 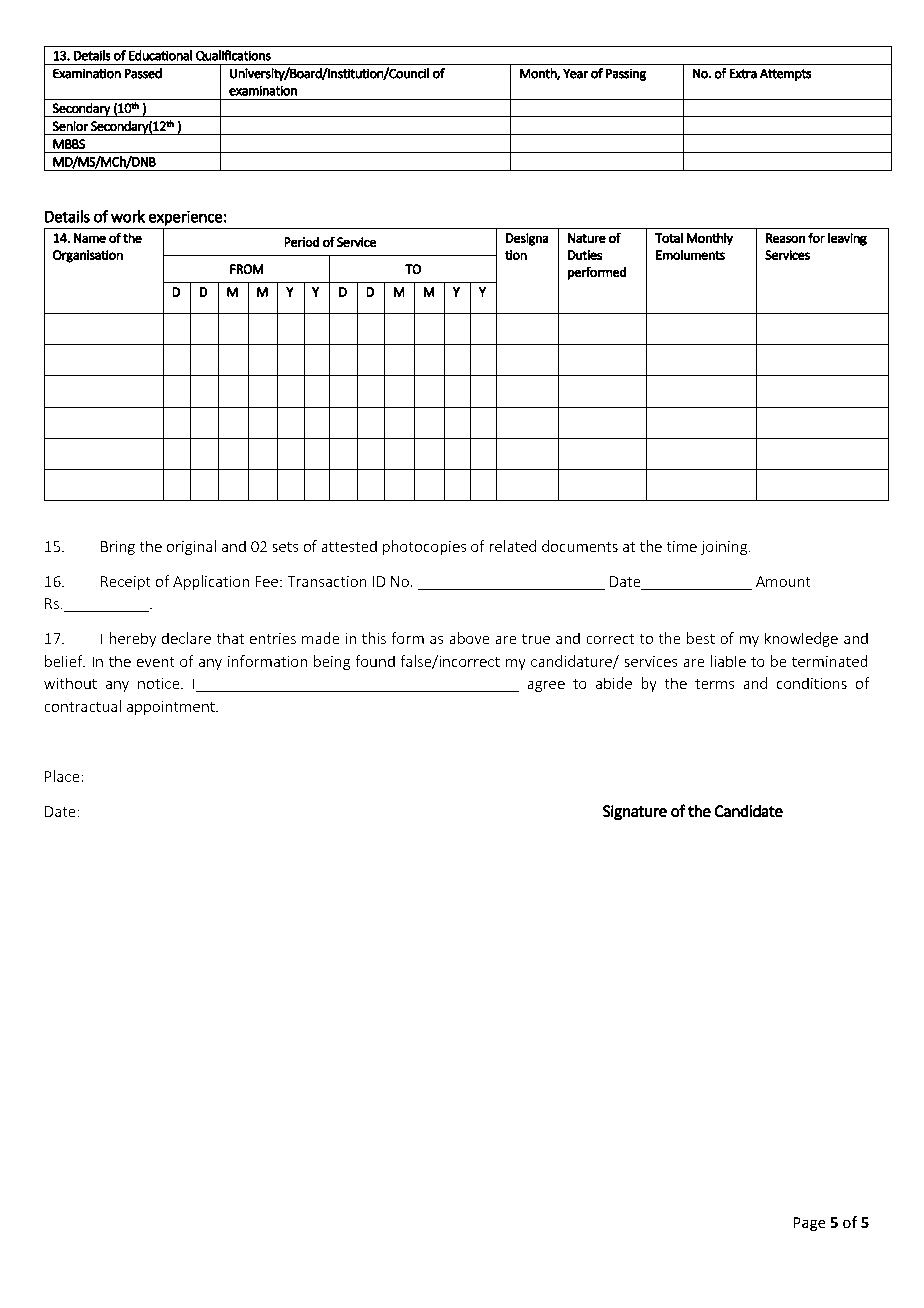 What do you see at coordinates (613, 683) in the document?
I see `abide` at bounding box center [613, 683].
